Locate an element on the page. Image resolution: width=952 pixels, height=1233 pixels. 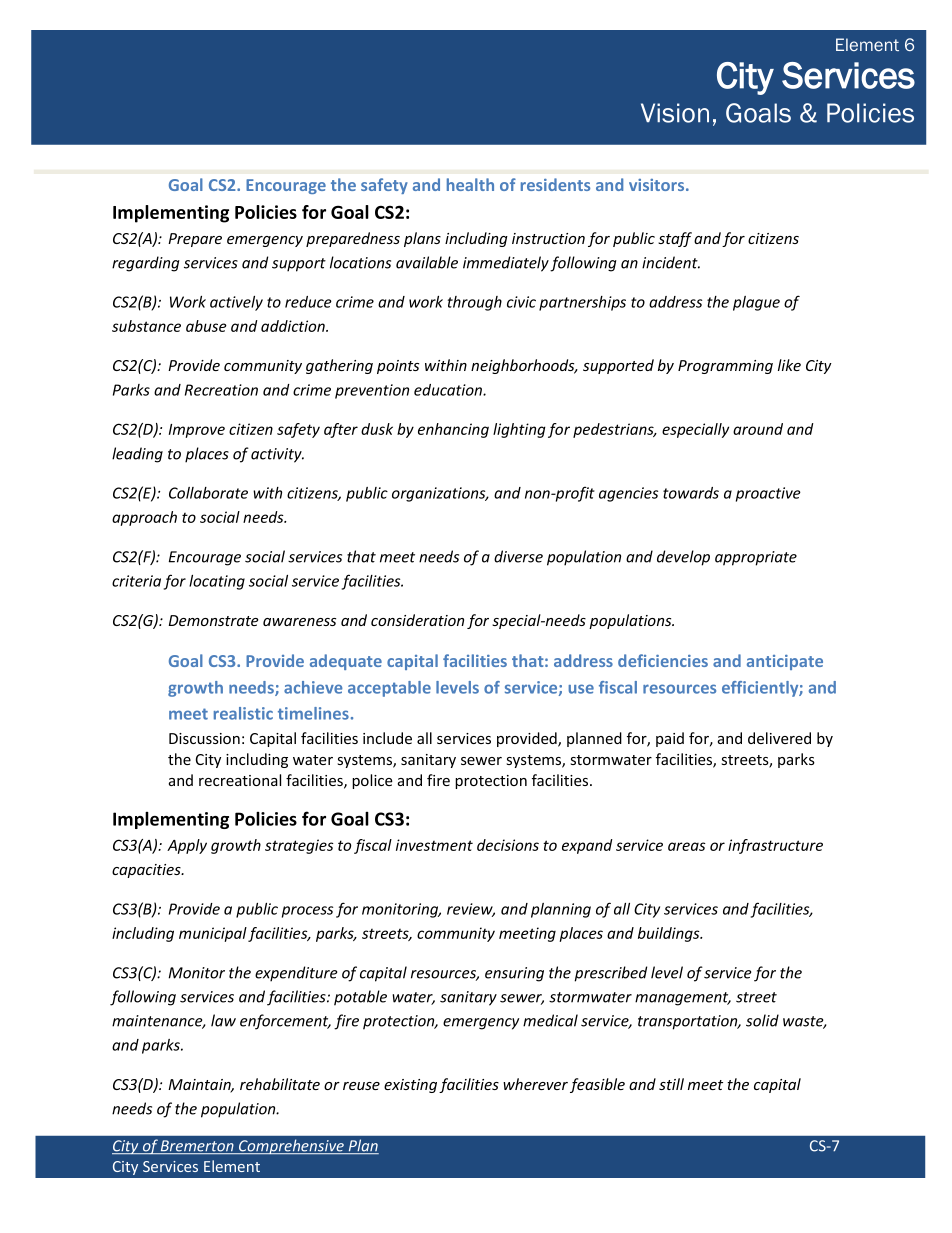
Vision is located at coordinates (675, 113).
